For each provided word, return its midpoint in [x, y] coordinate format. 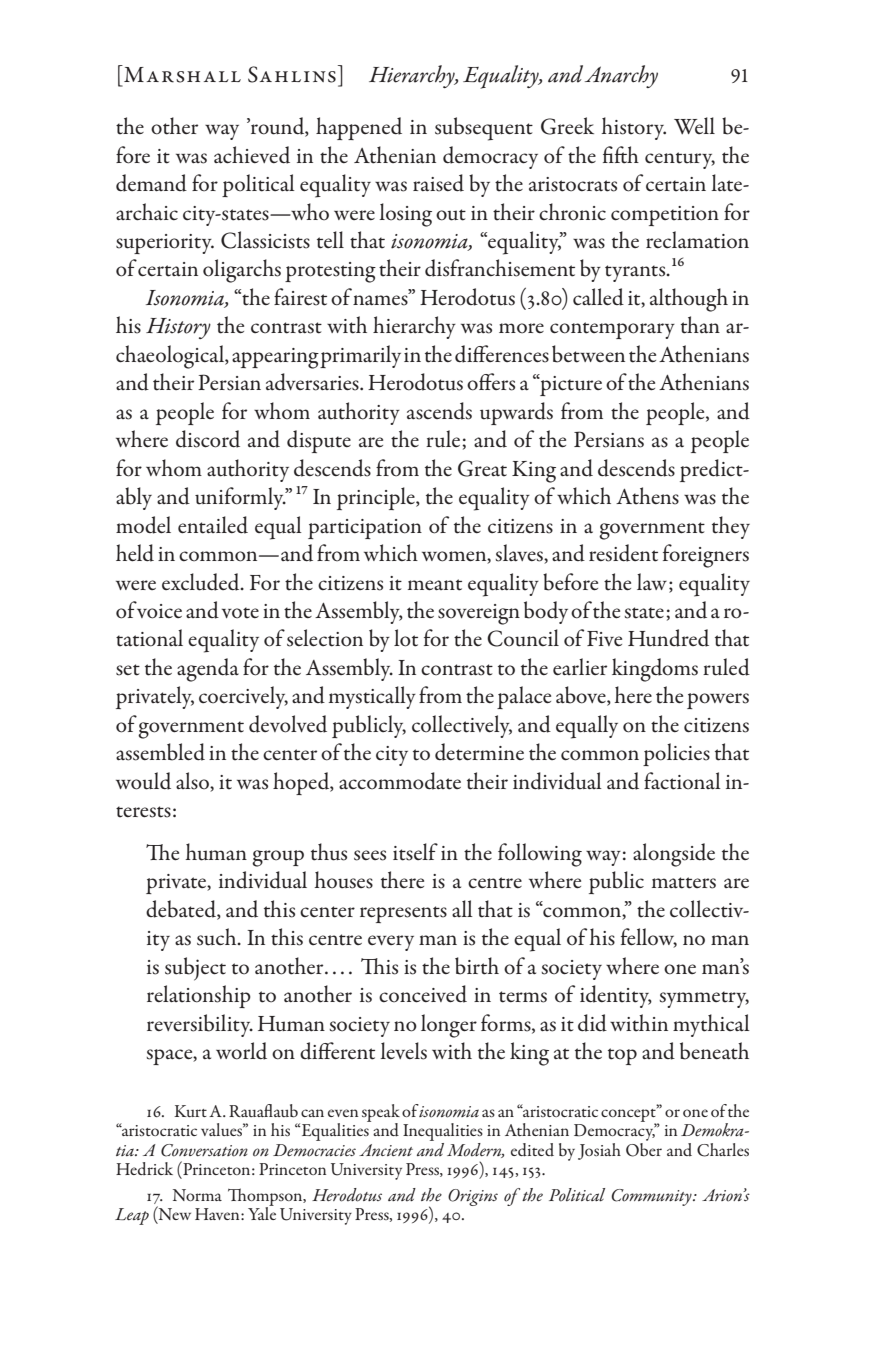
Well [694, 126]
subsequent [484, 129]
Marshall [181, 74]
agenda [208, 670]
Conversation [204, 1150]
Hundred [668, 638]
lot [406, 638]
